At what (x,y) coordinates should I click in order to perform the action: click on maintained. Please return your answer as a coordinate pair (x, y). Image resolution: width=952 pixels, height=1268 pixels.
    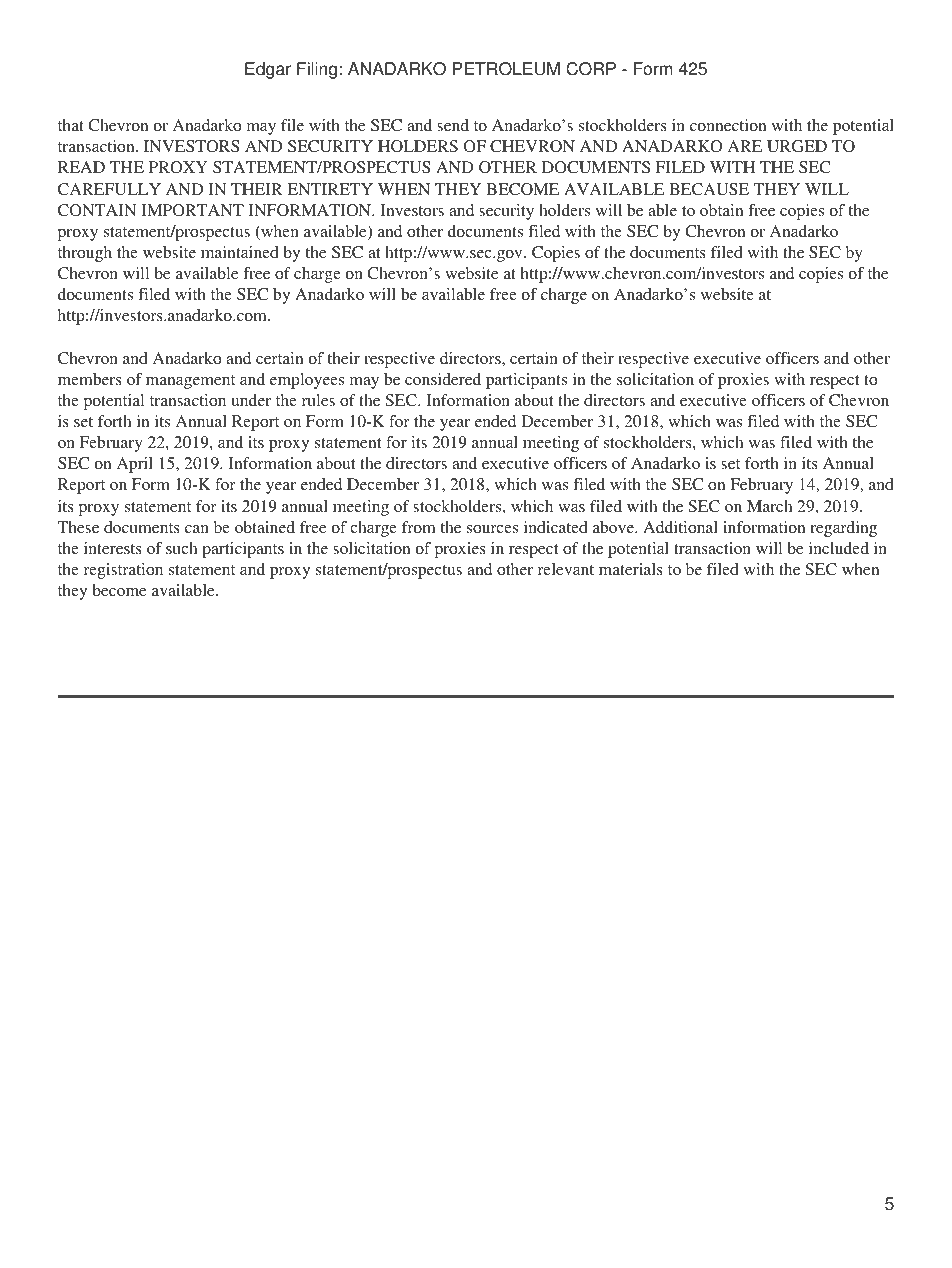
    Looking at the image, I should click on (240, 252).
